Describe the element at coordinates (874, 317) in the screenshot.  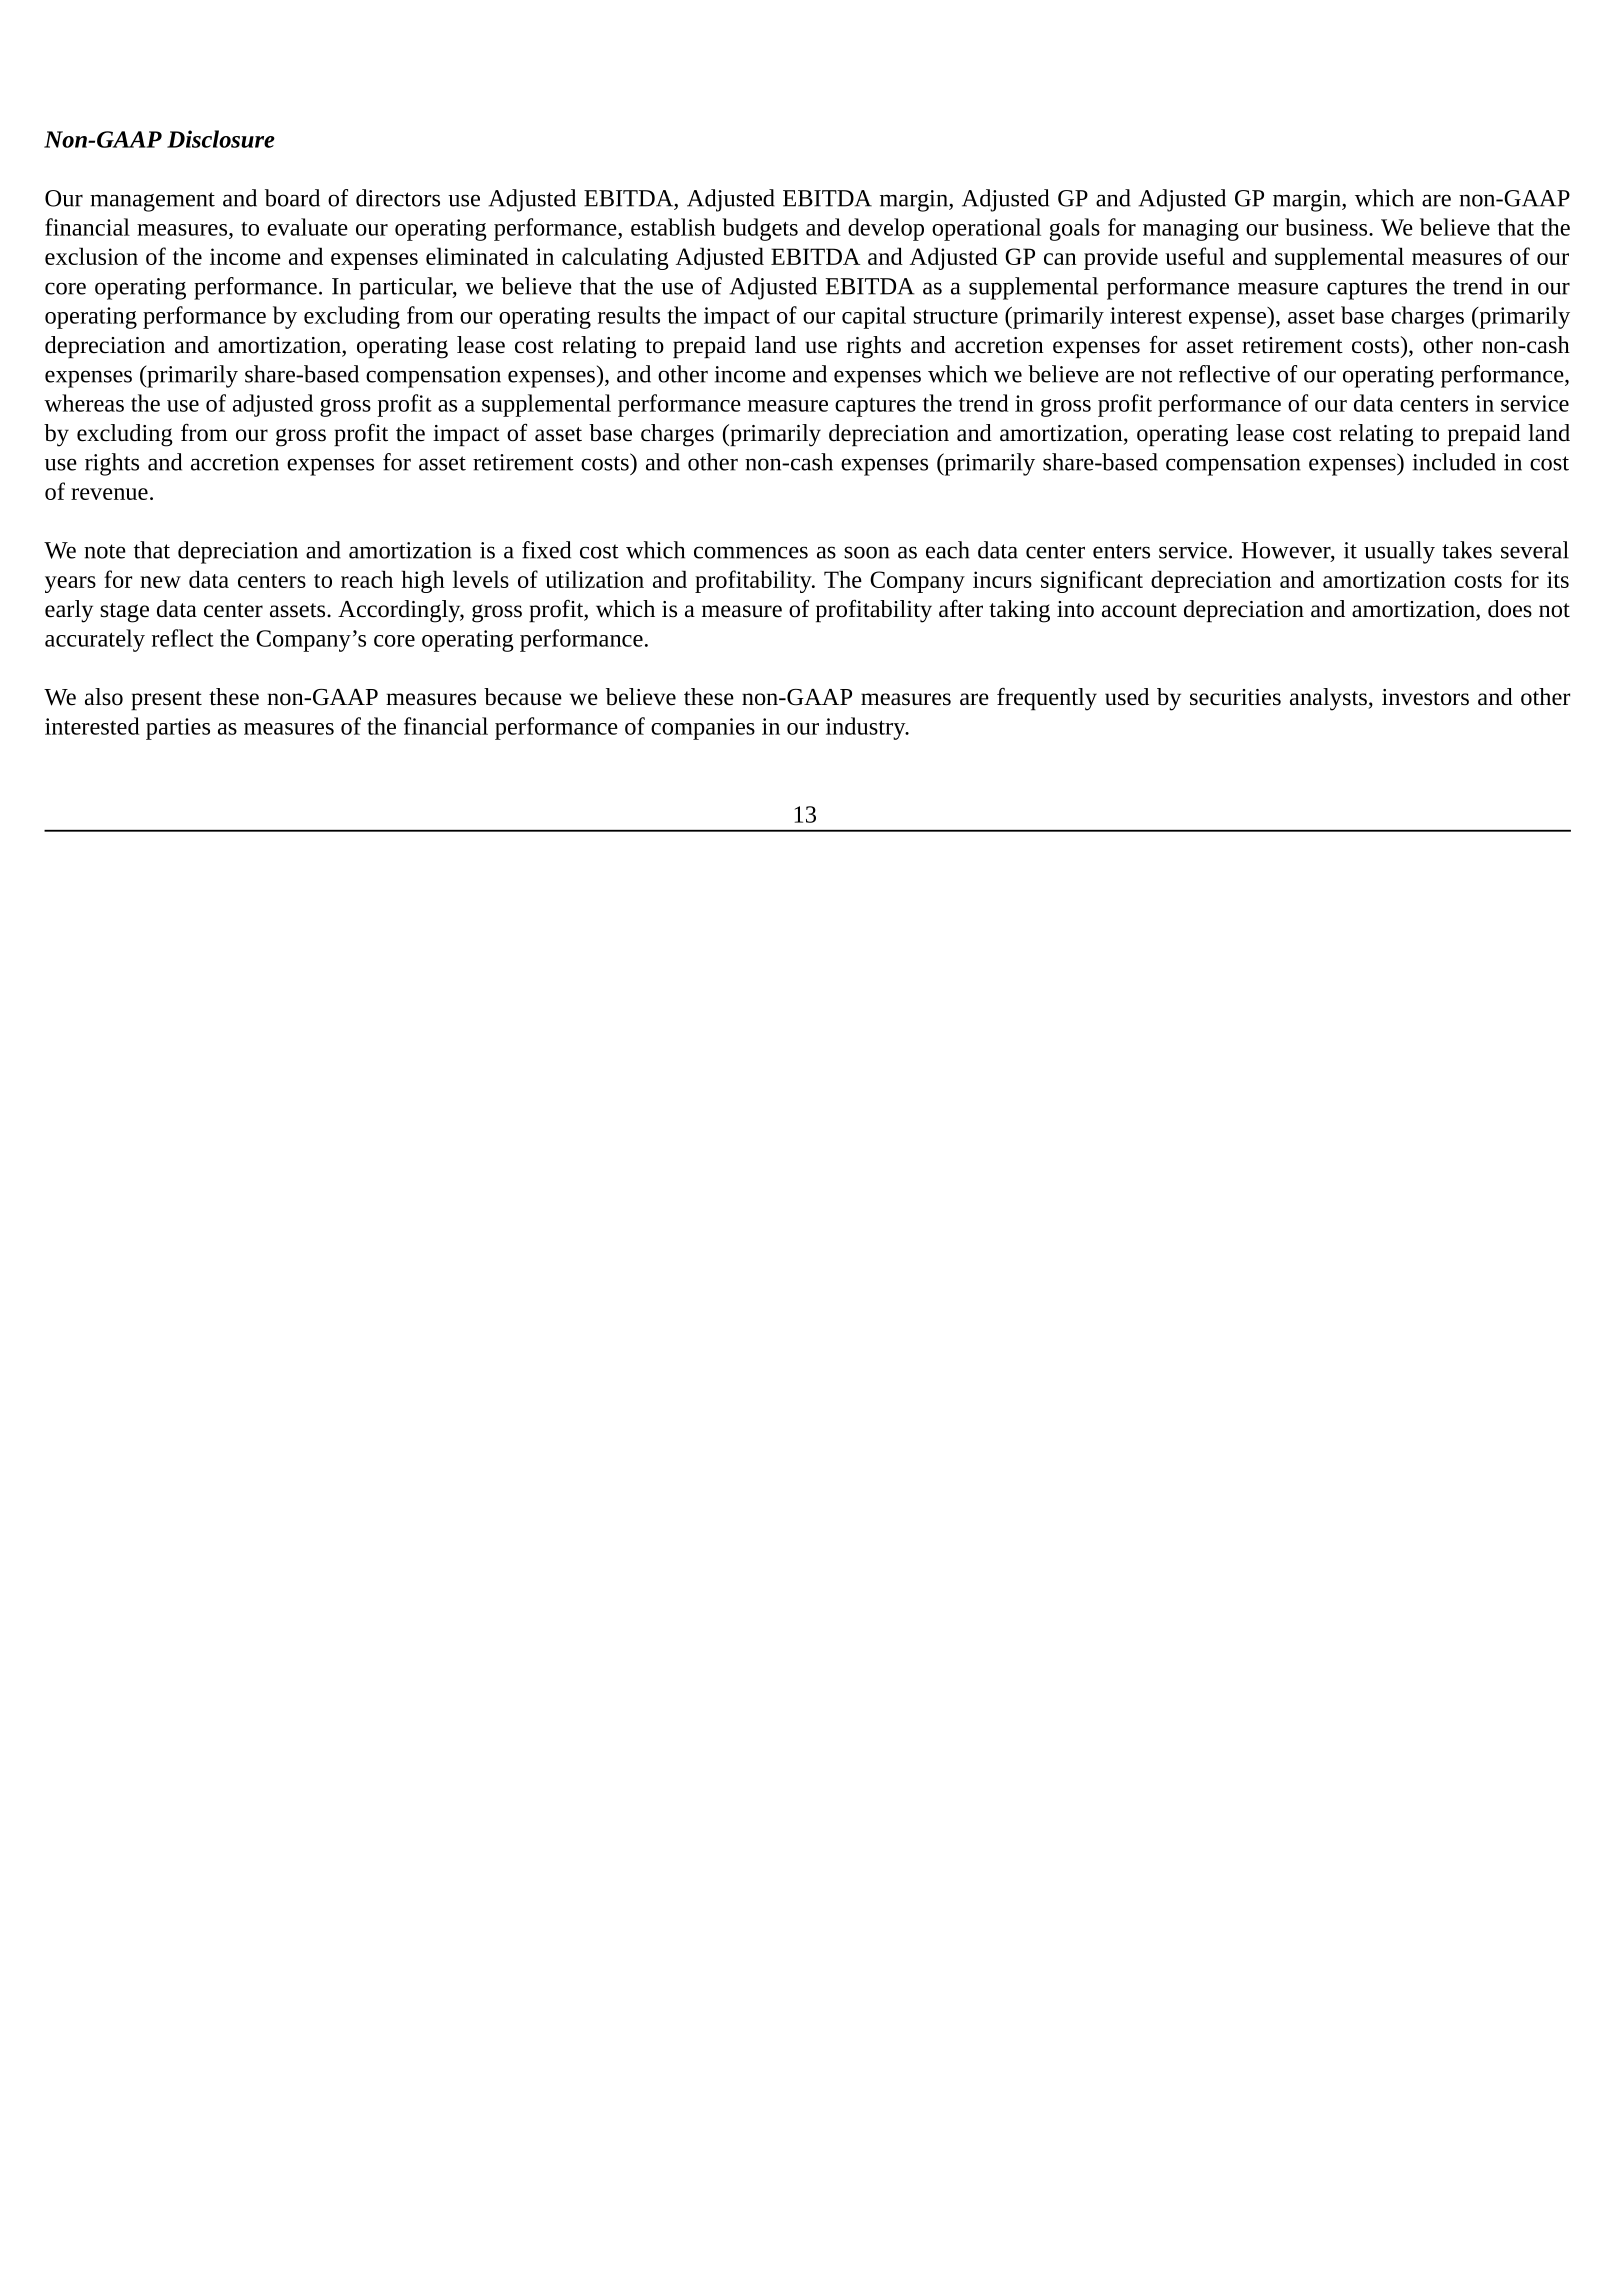
I see `capital` at that location.
